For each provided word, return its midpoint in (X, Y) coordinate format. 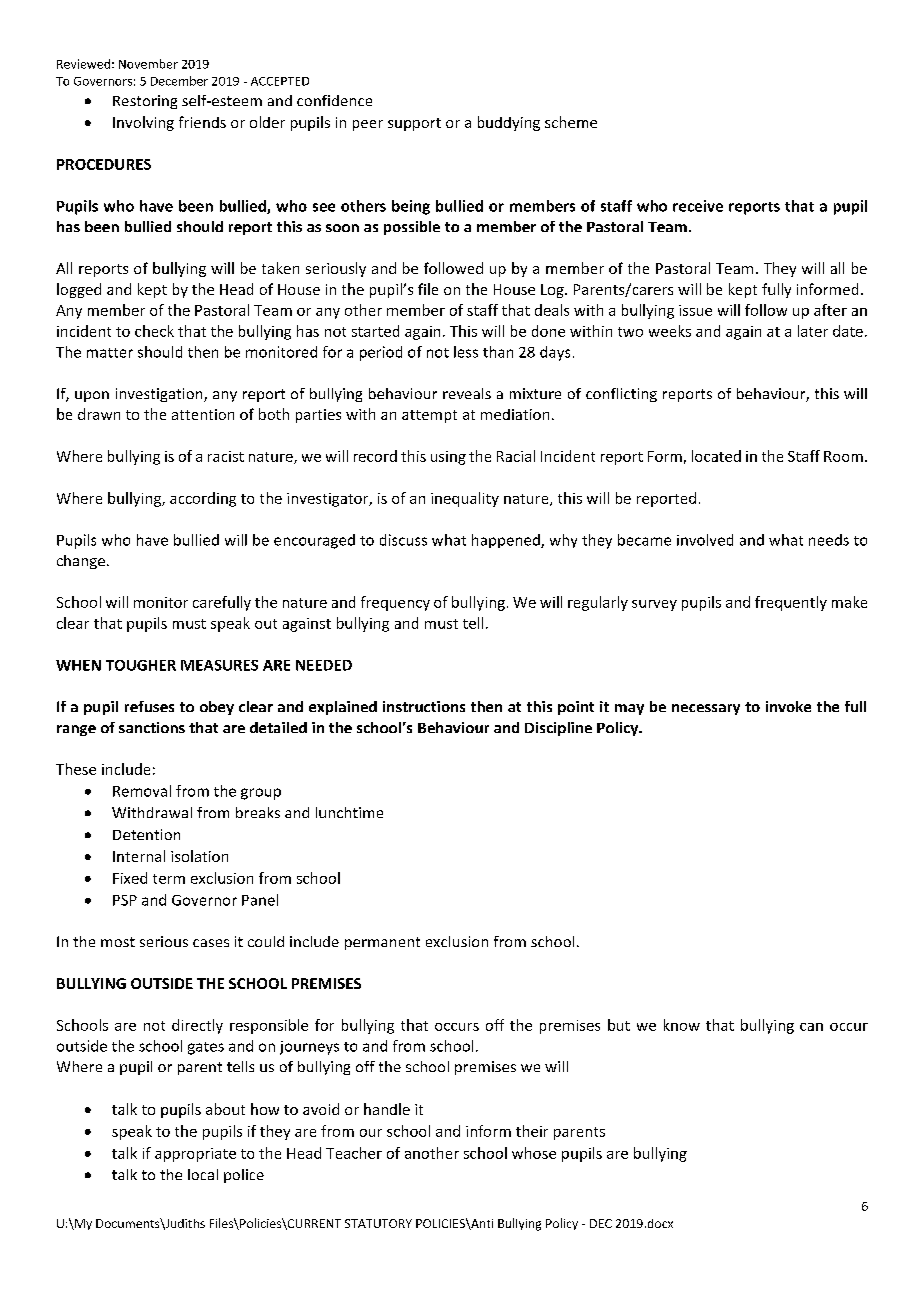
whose (534, 1153)
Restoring (145, 102)
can (811, 1027)
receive (698, 206)
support (414, 124)
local (203, 1174)
